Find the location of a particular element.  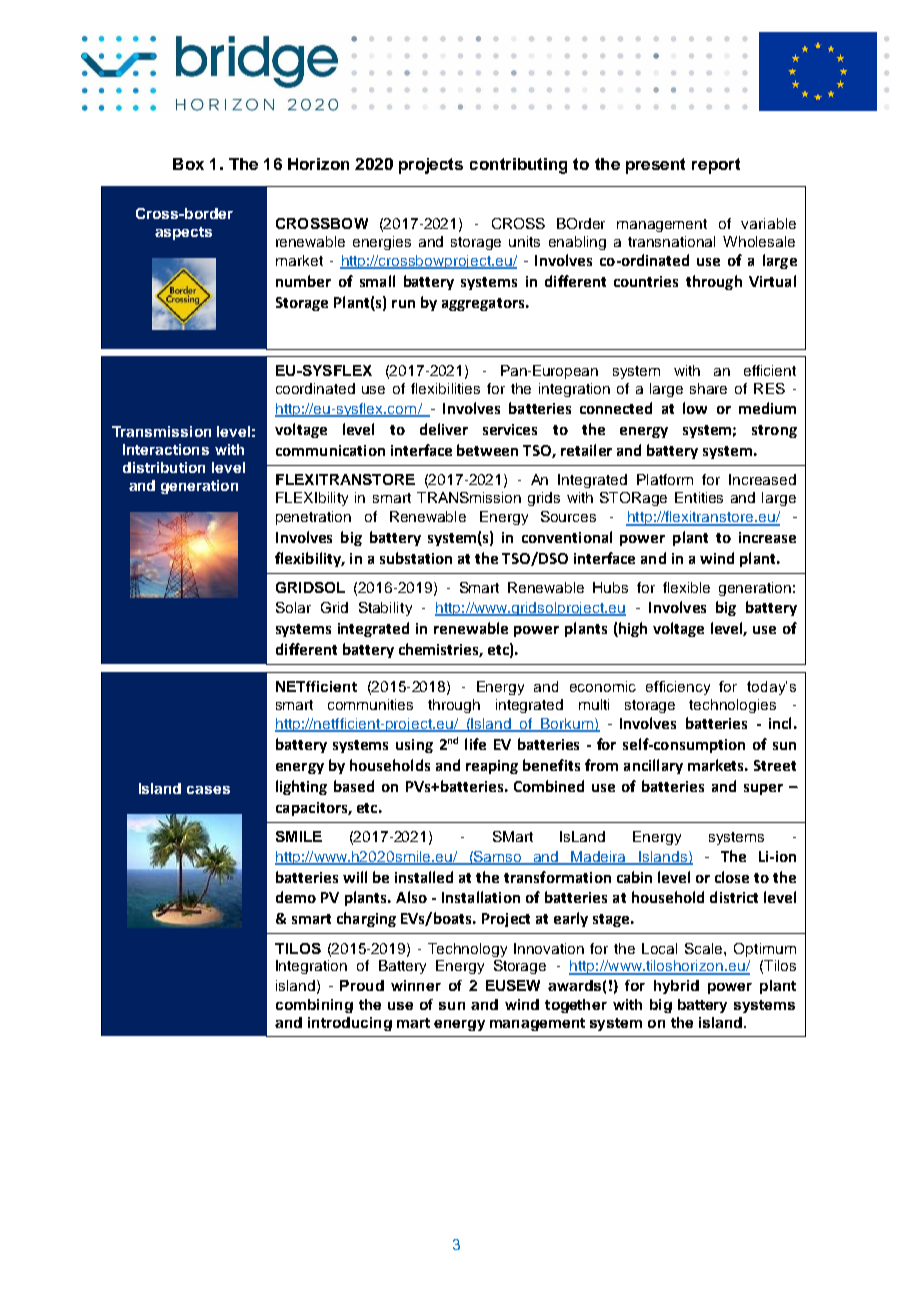

combining is located at coordinates (314, 1006).
